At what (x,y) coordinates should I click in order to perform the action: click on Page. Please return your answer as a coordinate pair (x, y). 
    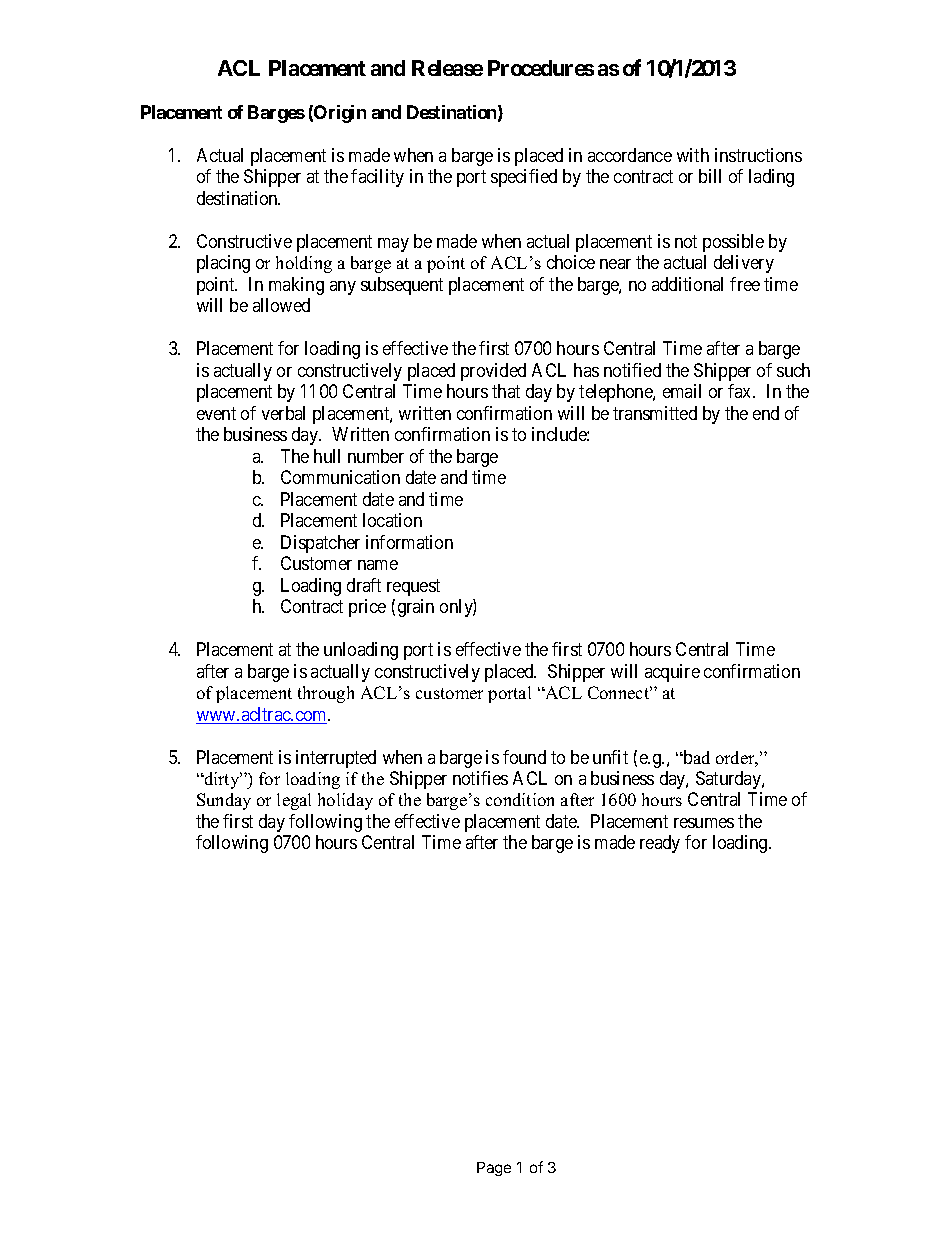
    Looking at the image, I should click on (494, 1169).
